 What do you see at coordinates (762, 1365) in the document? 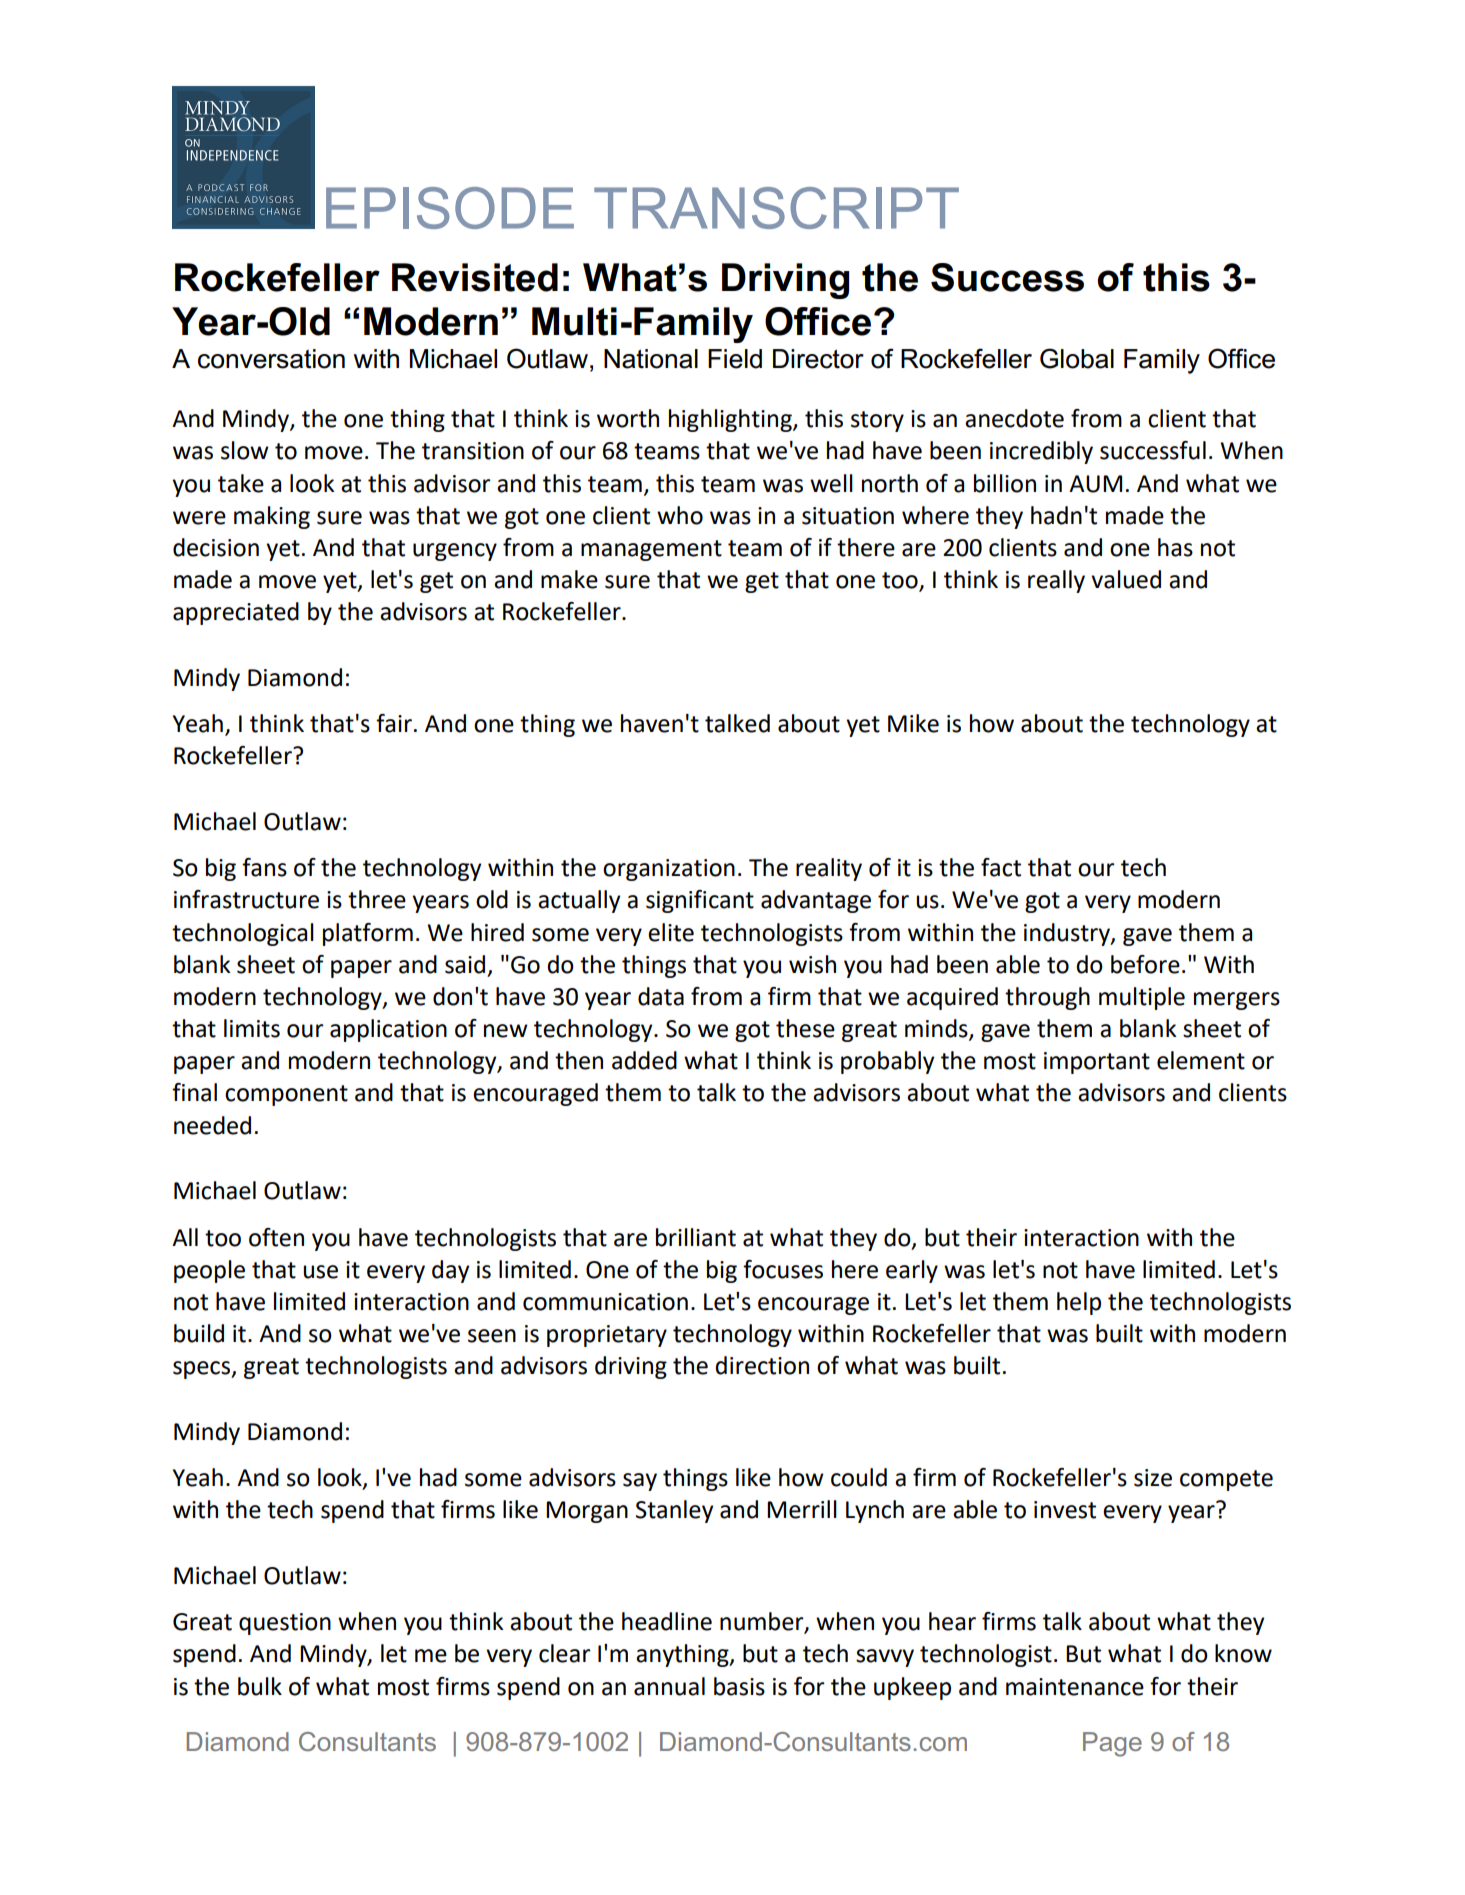
I see `direction` at bounding box center [762, 1365].
